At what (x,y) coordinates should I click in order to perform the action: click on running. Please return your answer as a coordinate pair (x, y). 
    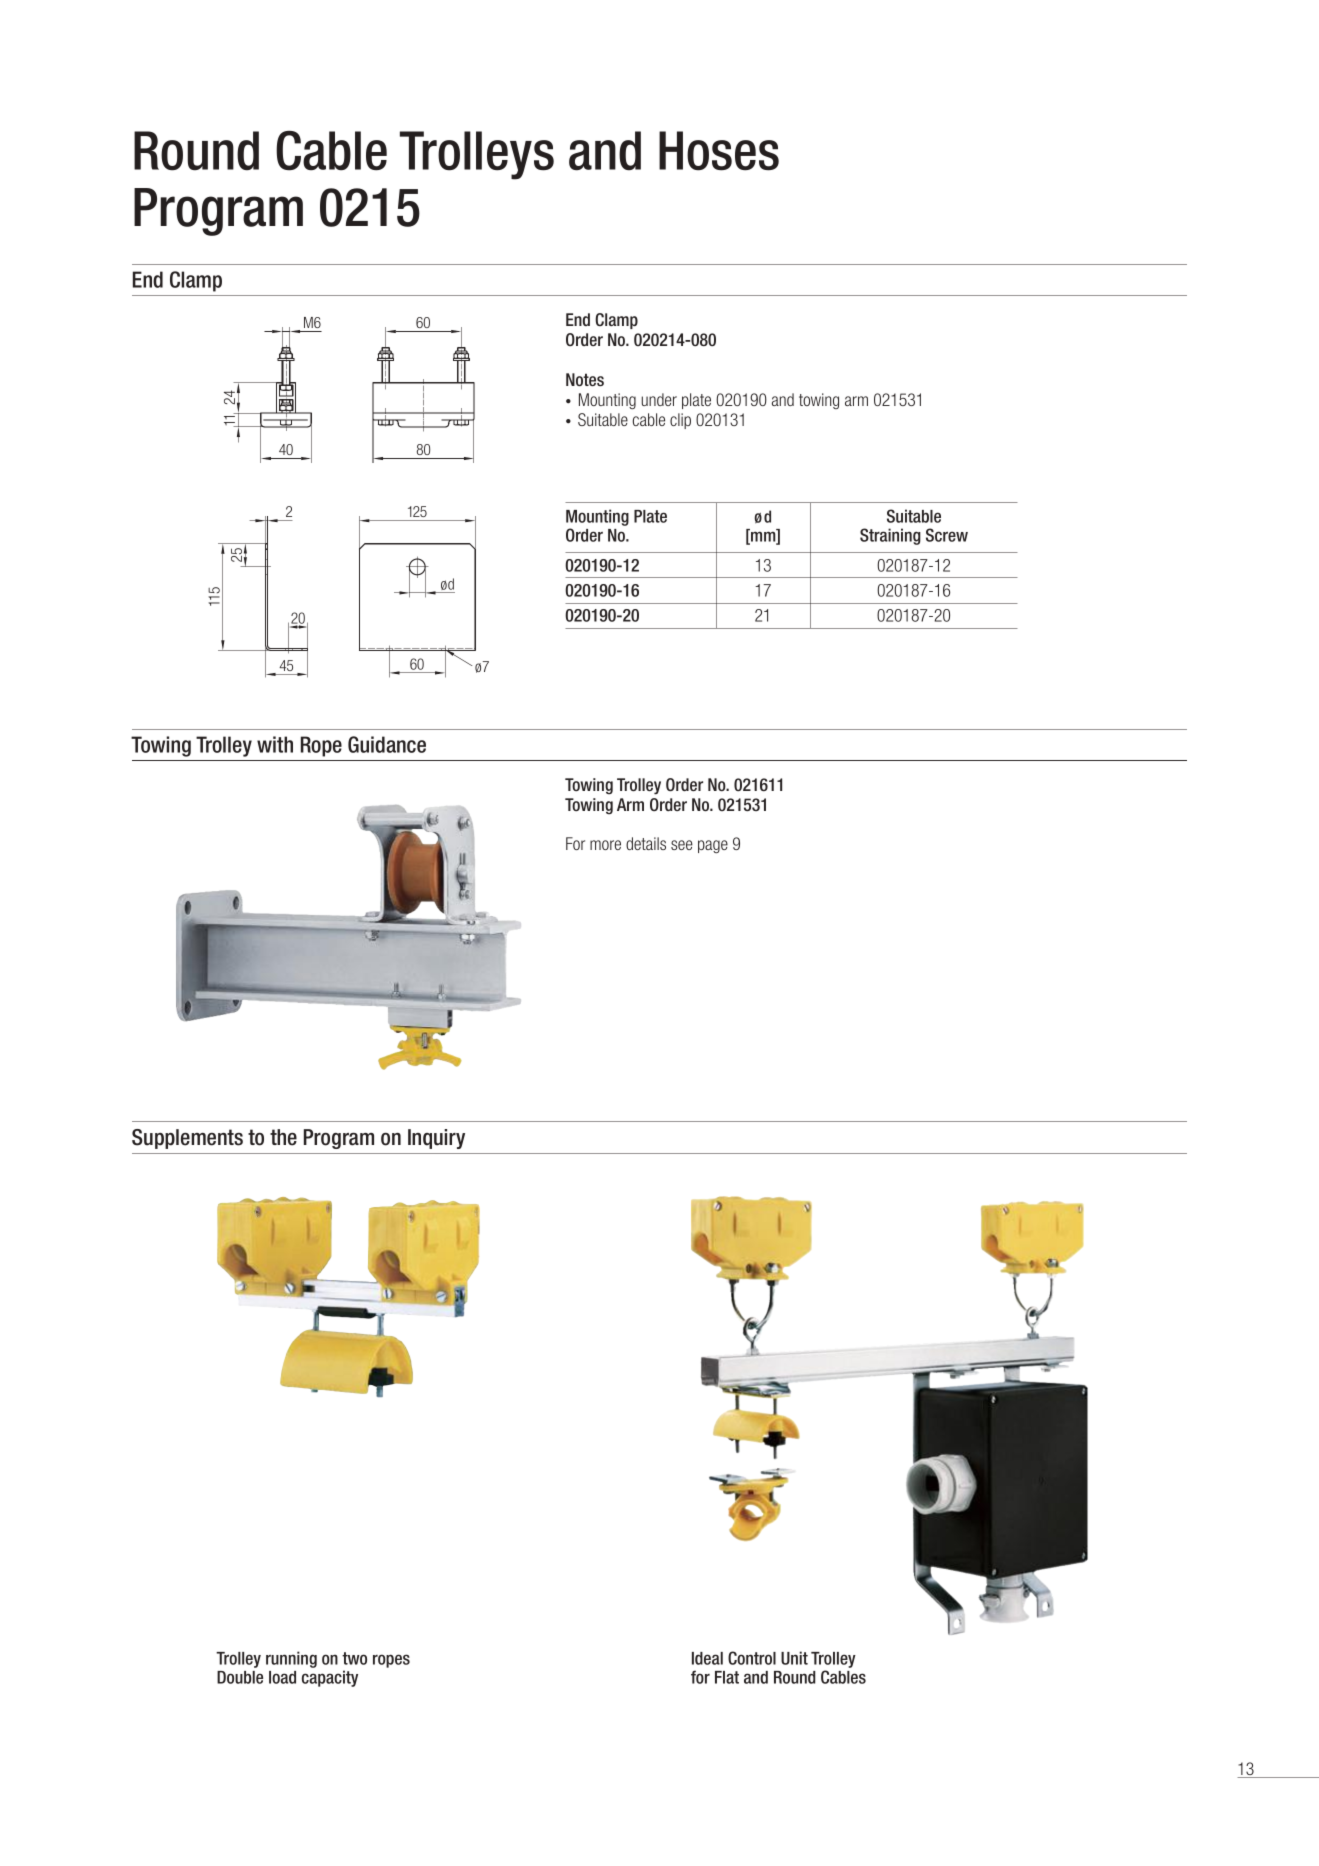
    Looking at the image, I should click on (291, 1659).
